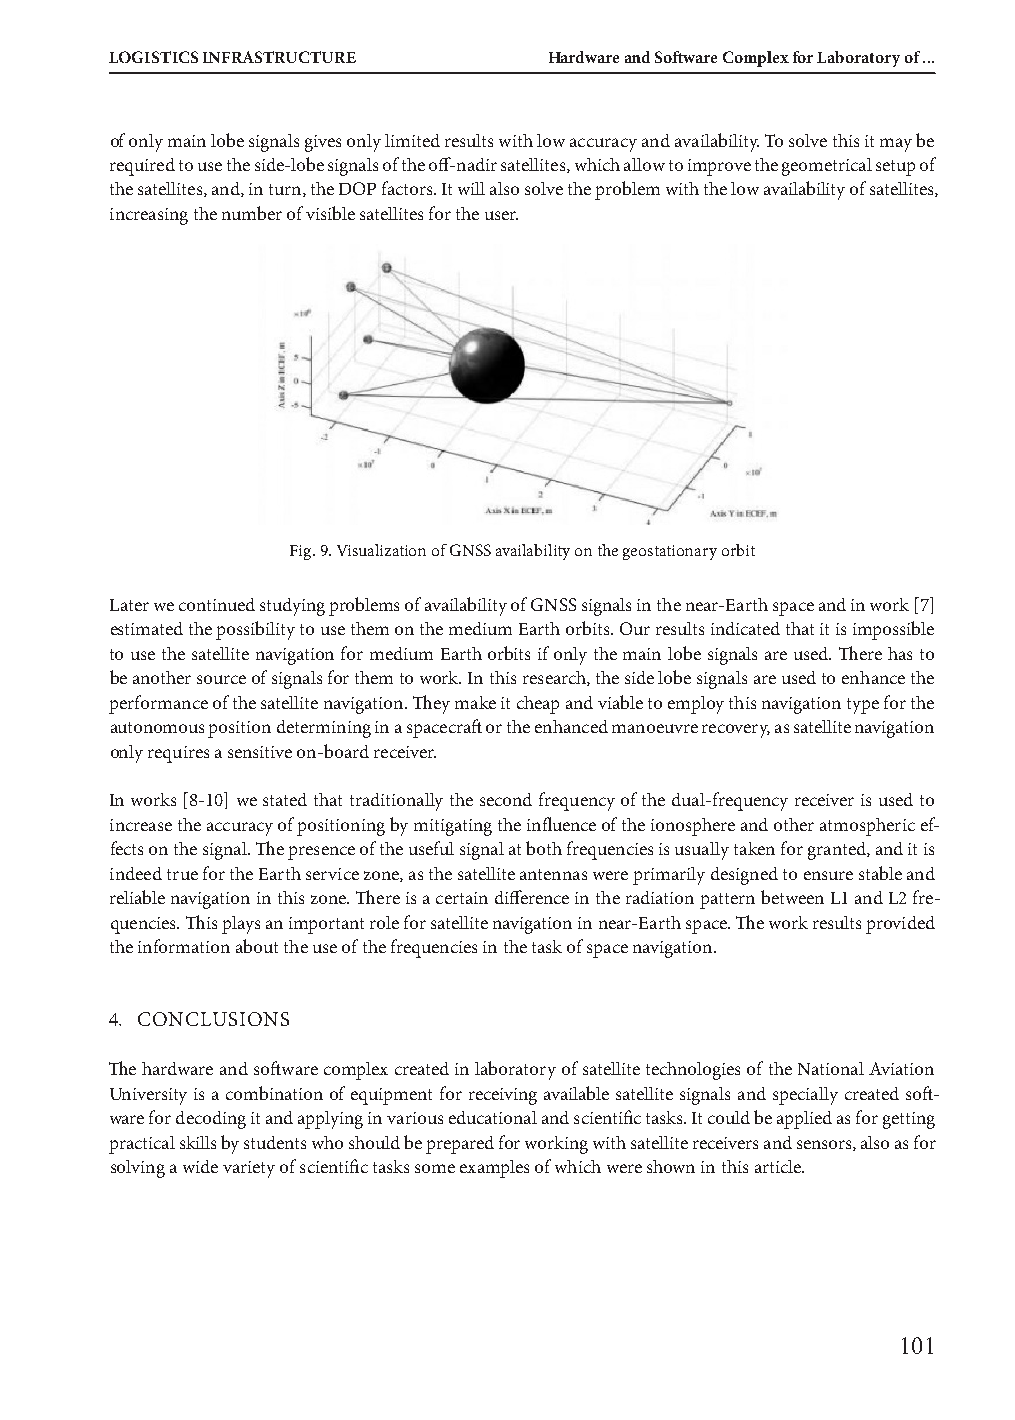 The width and height of the image is (1015, 1420). I want to click on number, so click(252, 213).
